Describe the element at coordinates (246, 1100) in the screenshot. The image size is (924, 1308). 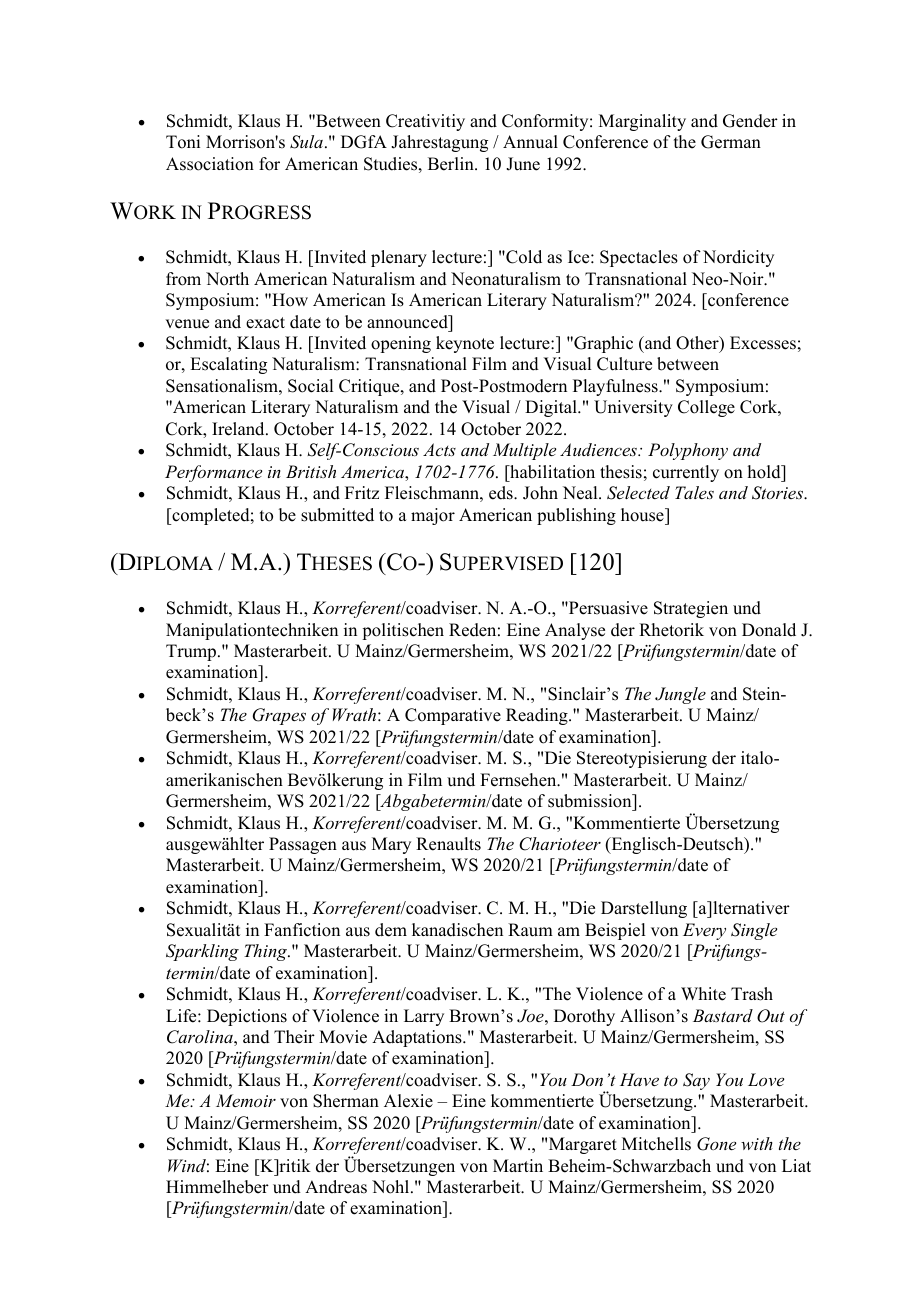
I see `Memoir` at that location.
